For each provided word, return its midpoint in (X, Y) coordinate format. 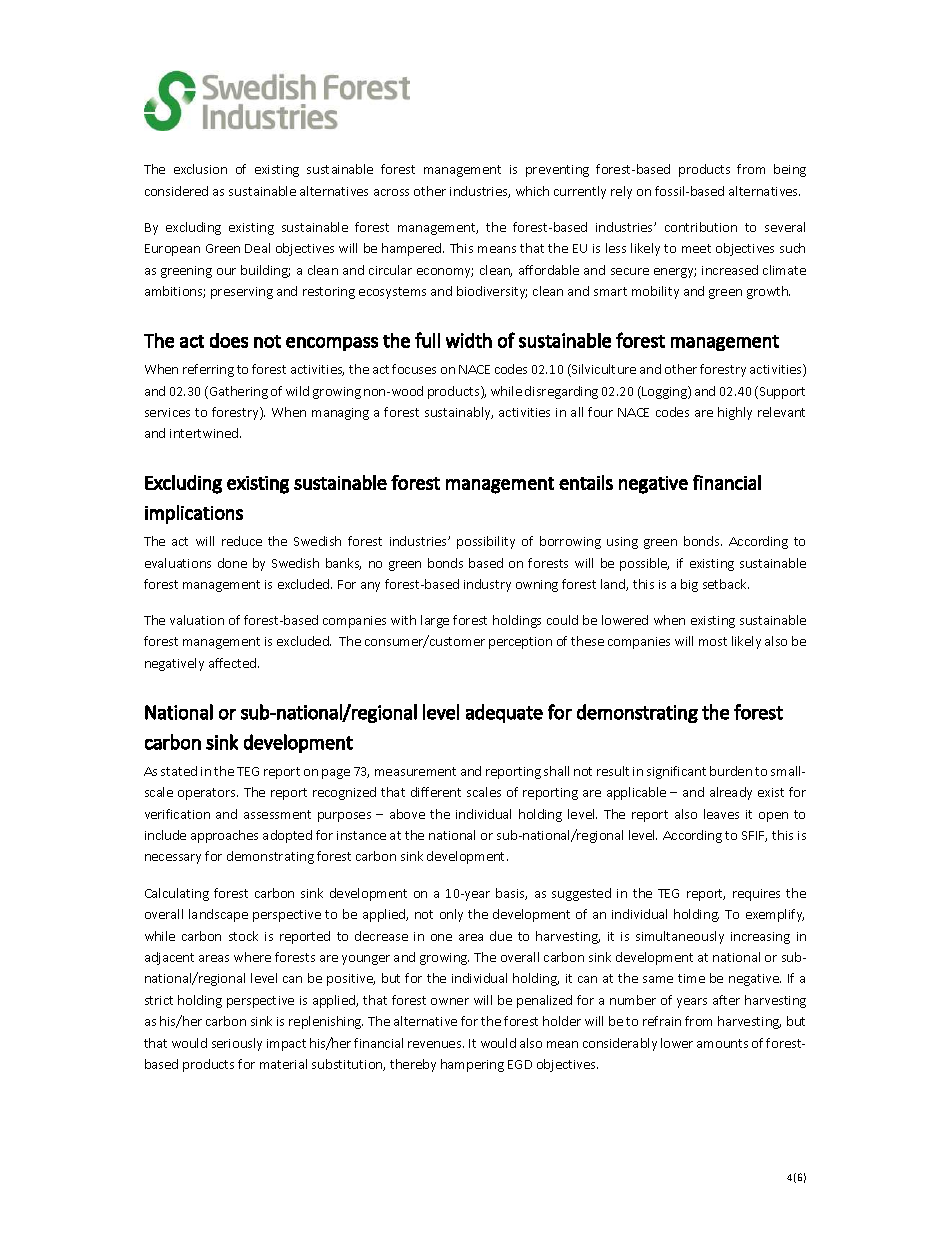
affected (232, 663)
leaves (721, 814)
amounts (722, 1043)
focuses (414, 369)
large (435, 621)
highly (735, 413)
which (532, 191)
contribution (701, 227)
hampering (472, 1065)
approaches (224, 836)
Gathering (237, 392)
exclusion (200, 169)
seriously (237, 1044)
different (436, 792)
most (713, 641)
